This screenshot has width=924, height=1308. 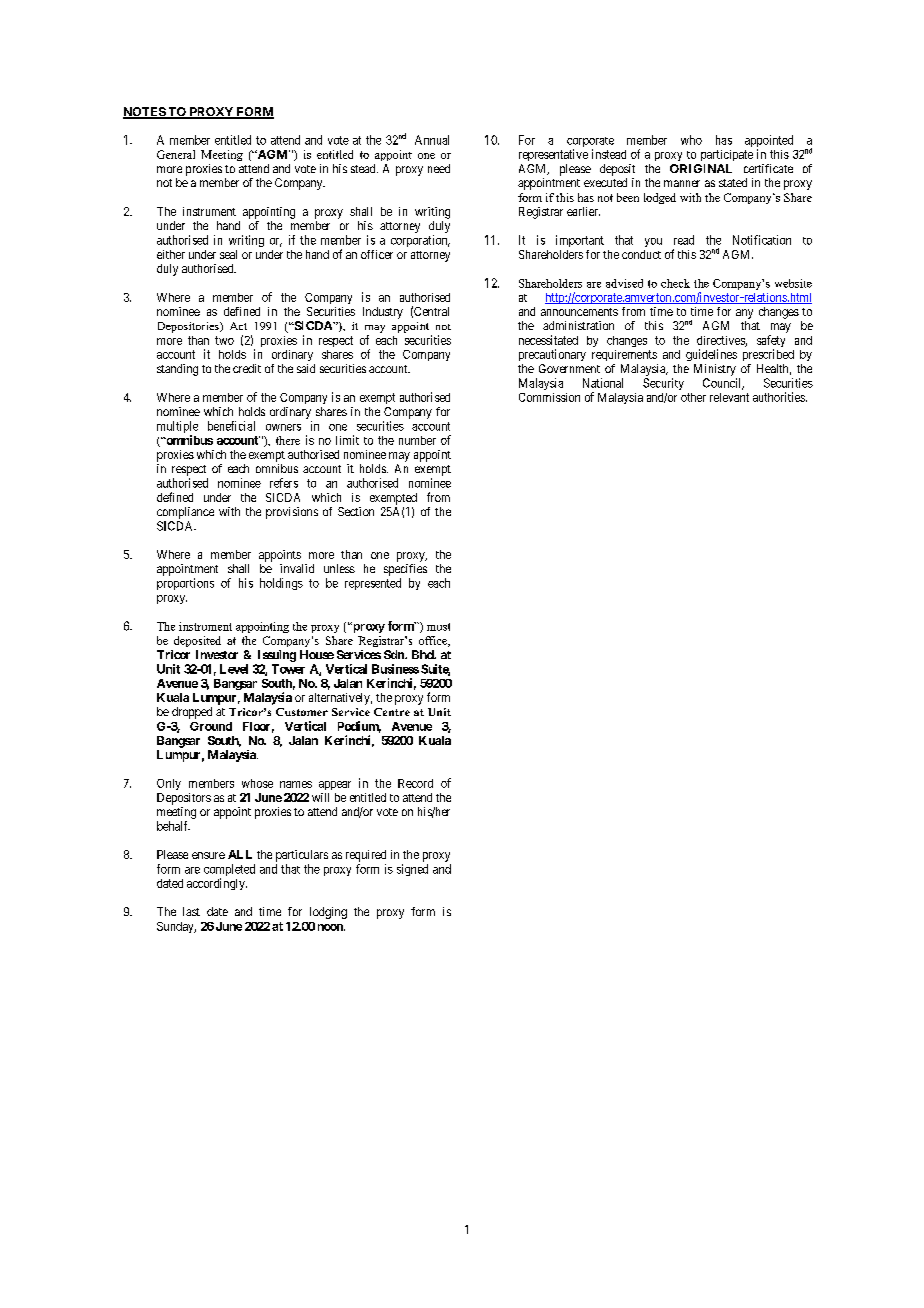 What do you see at coordinates (395, 654) in the screenshot?
I see `Sdn` at bounding box center [395, 654].
